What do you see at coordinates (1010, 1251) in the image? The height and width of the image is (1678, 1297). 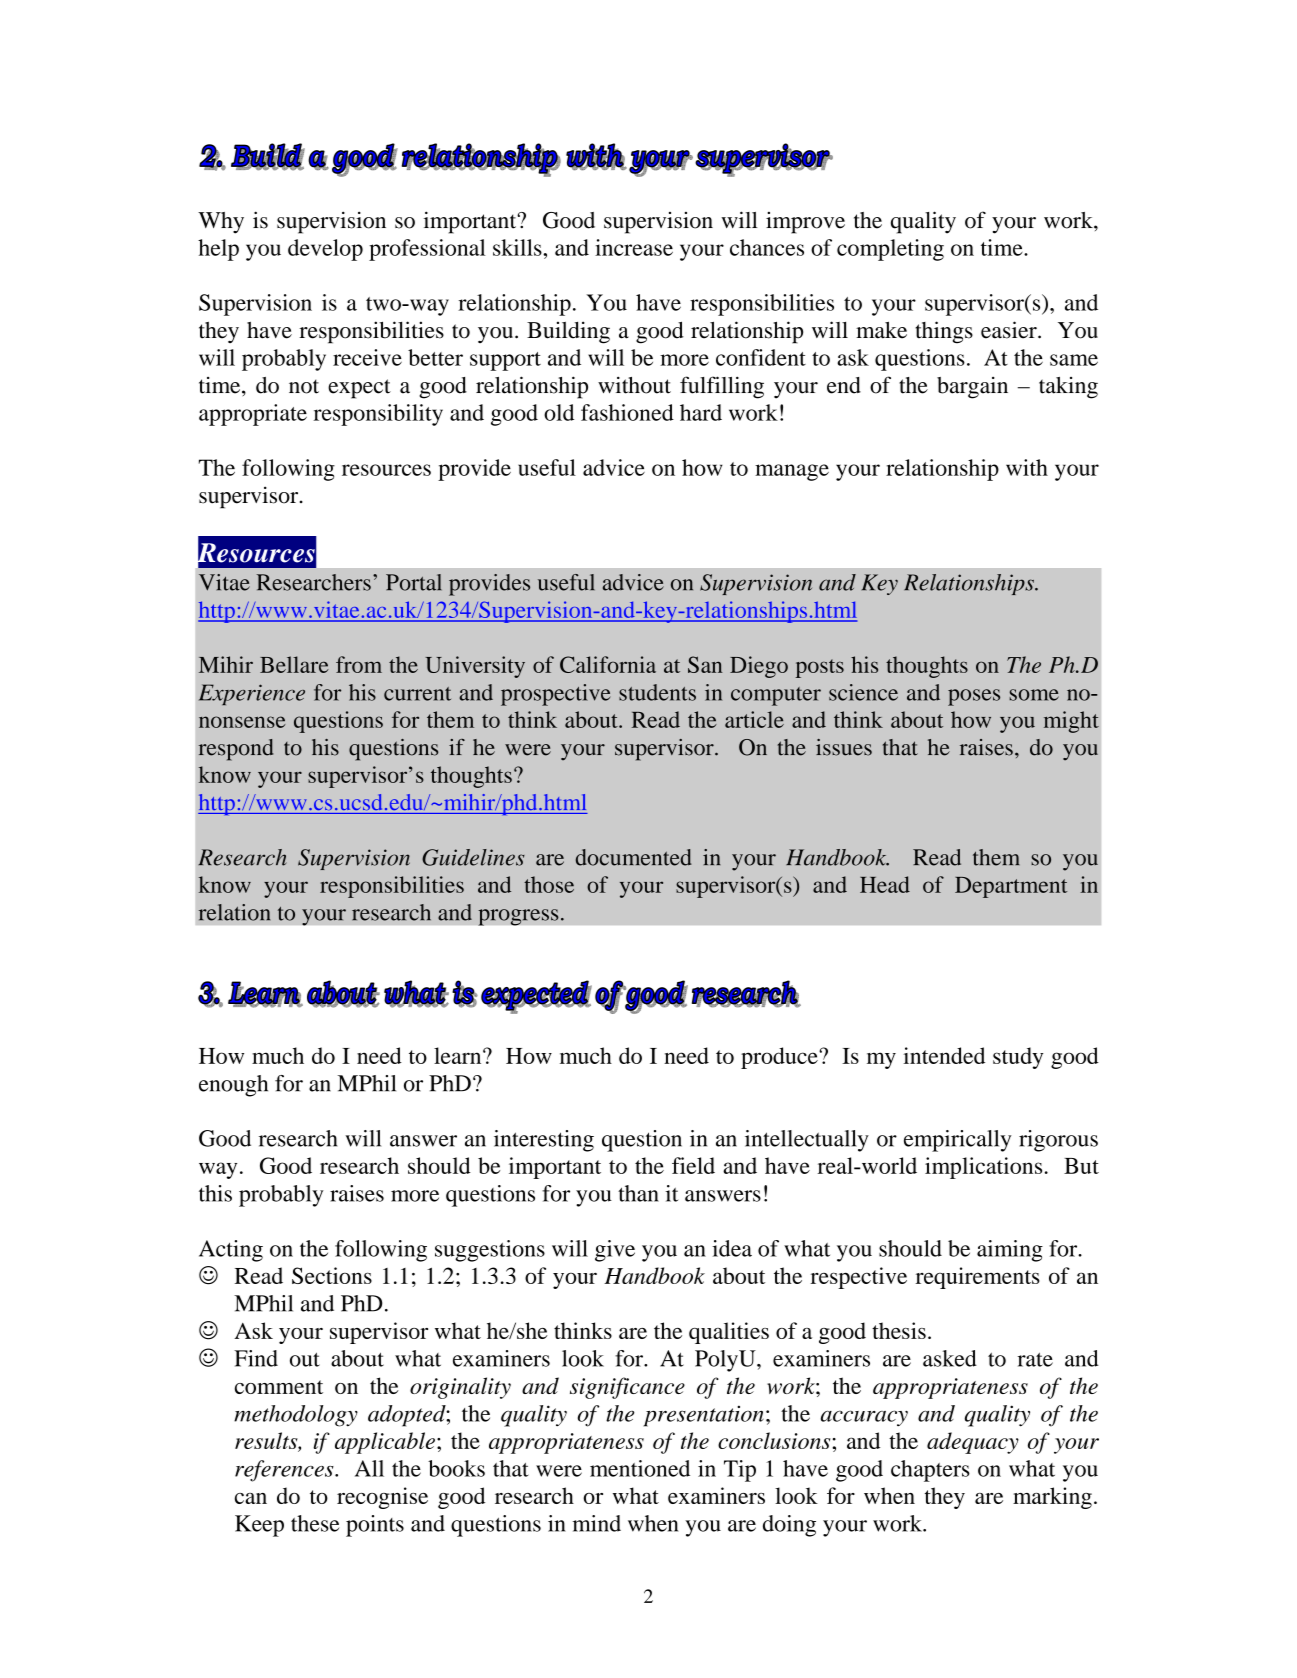 I see `aiming` at bounding box center [1010, 1251].
